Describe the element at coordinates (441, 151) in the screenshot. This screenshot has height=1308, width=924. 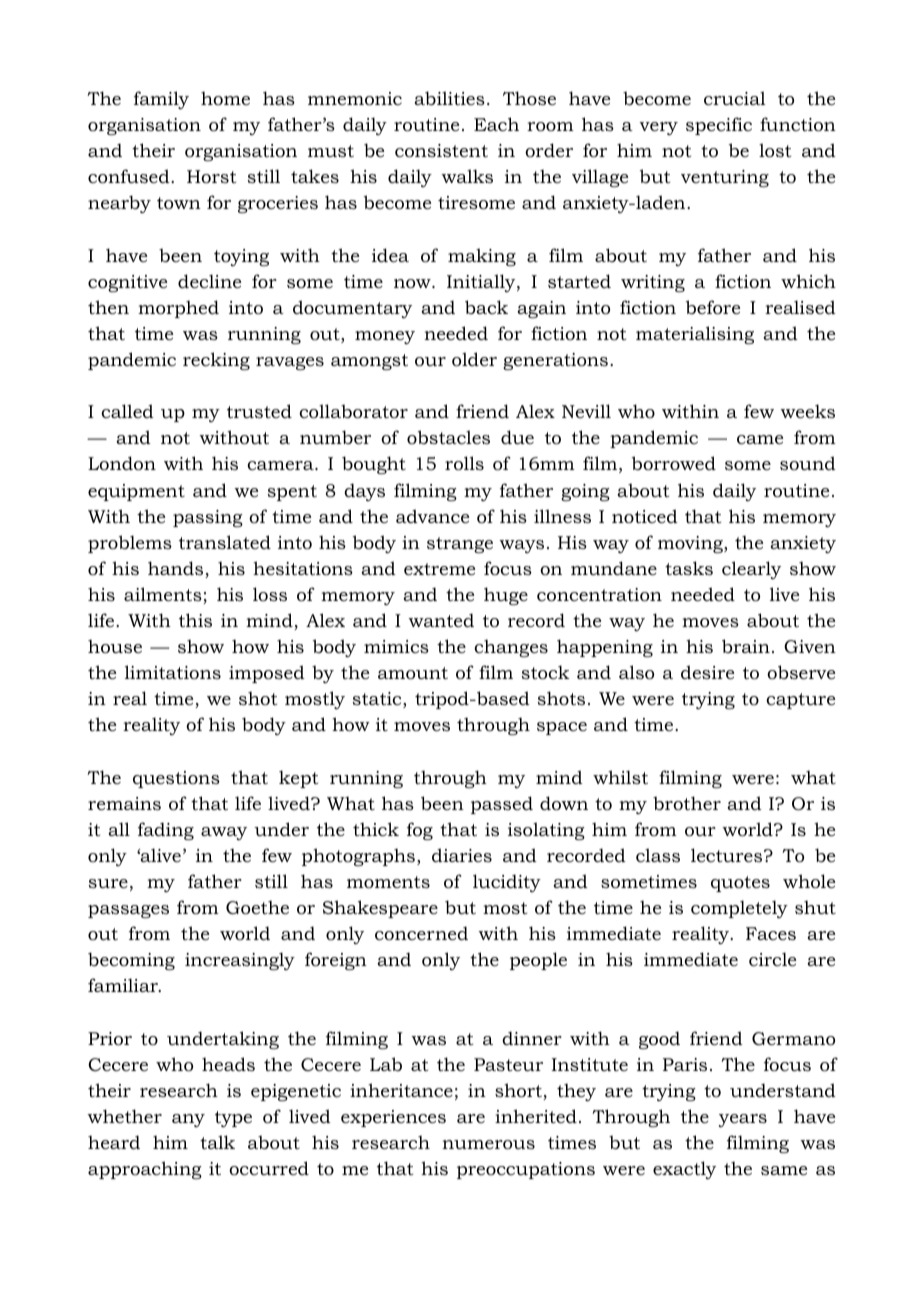
I see `consistent` at that location.
